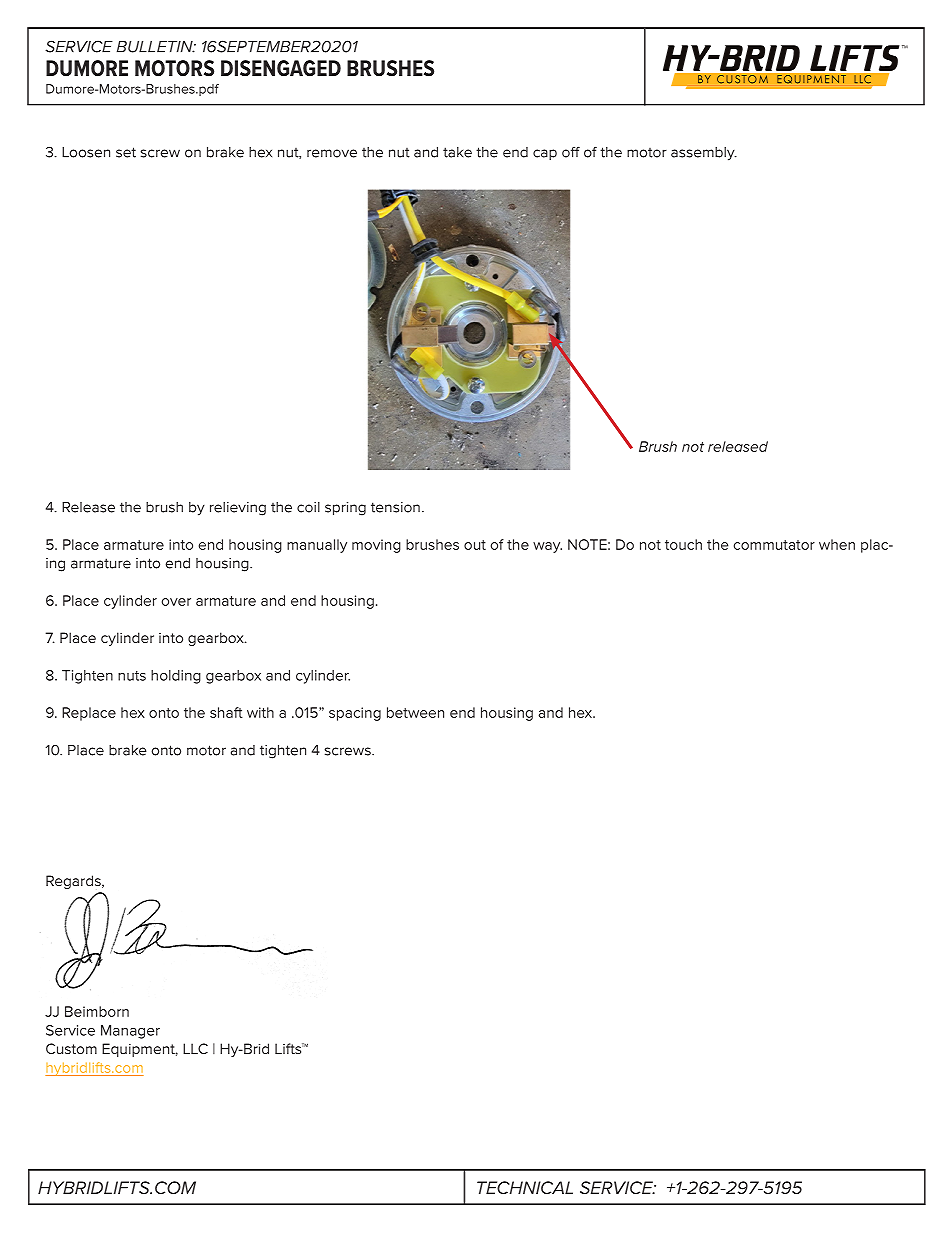  I want to click on touch, so click(683, 544).
